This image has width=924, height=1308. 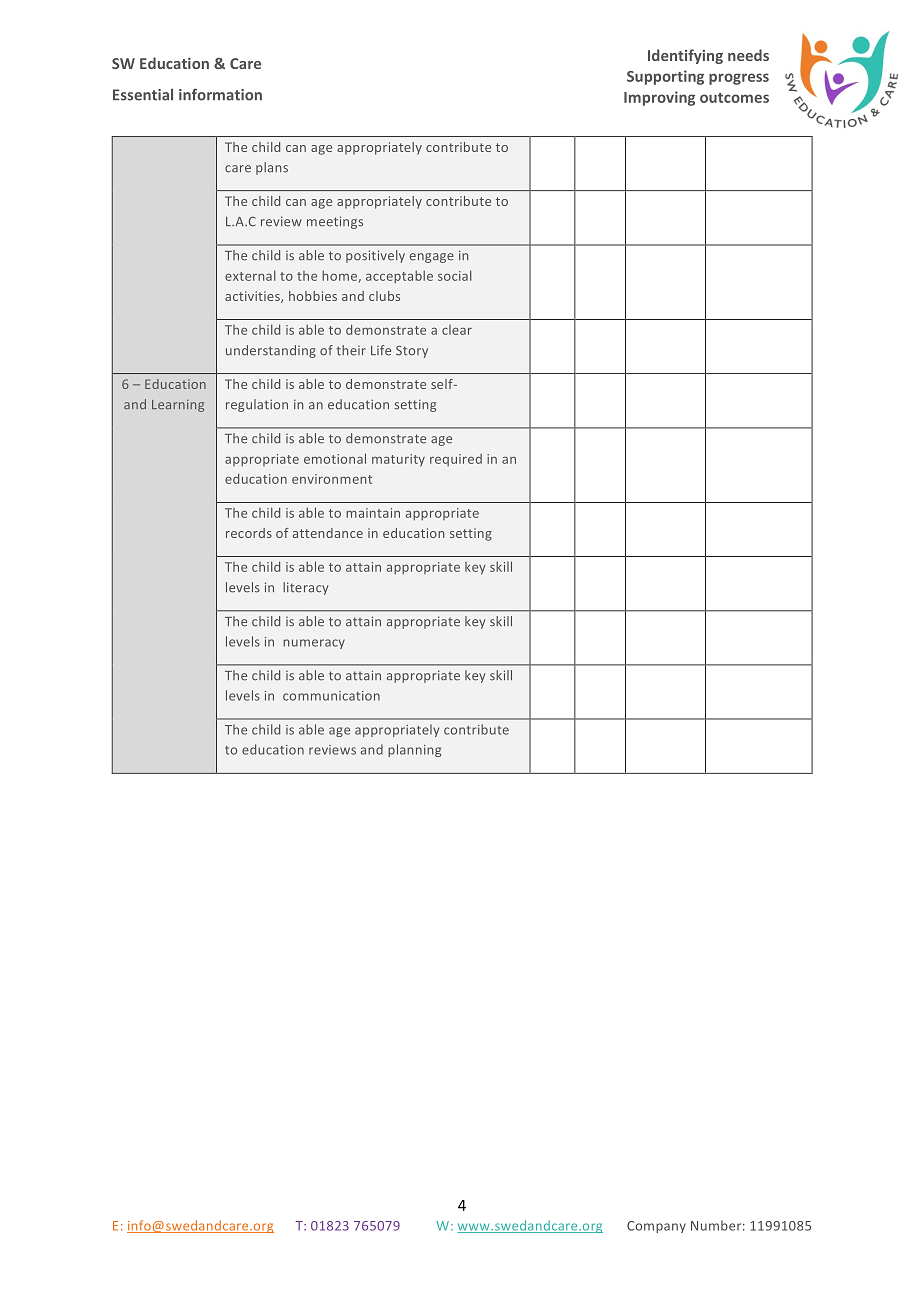 What do you see at coordinates (656, 1227) in the image?
I see `Company` at bounding box center [656, 1227].
